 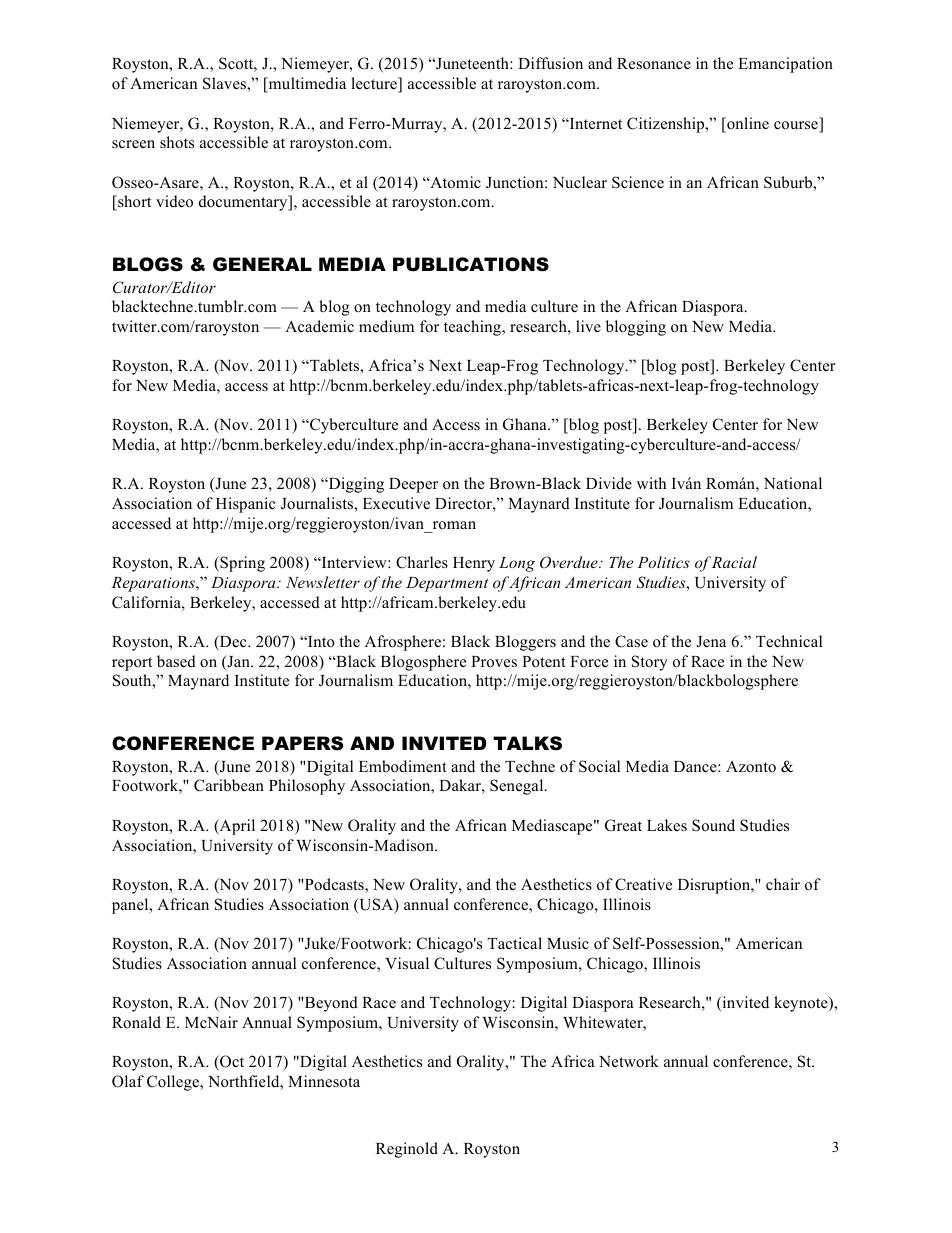 I want to click on Visual, so click(x=407, y=963).
